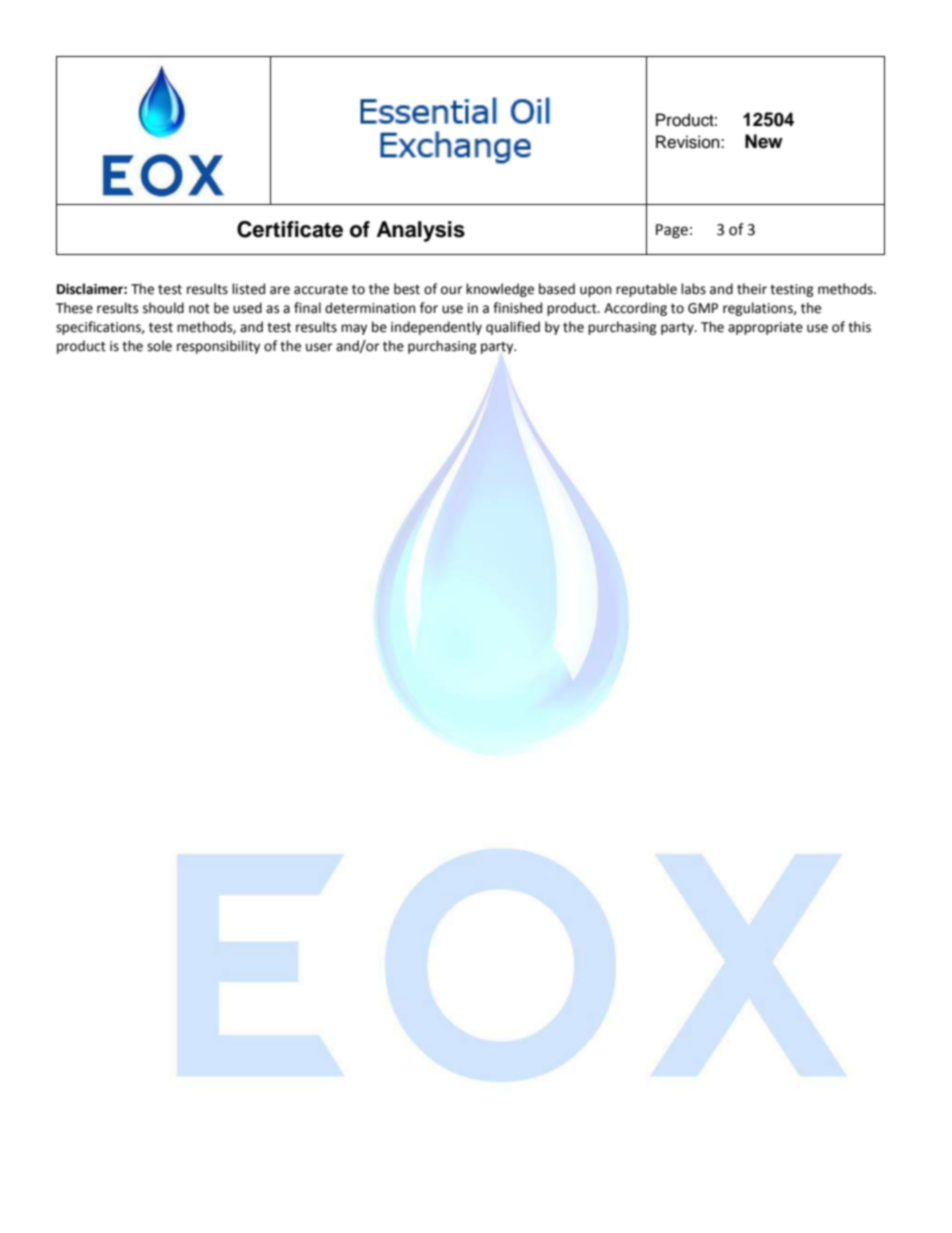 This image has height=1233, width=952. What do you see at coordinates (436, 328) in the image?
I see `independently` at bounding box center [436, 328].
